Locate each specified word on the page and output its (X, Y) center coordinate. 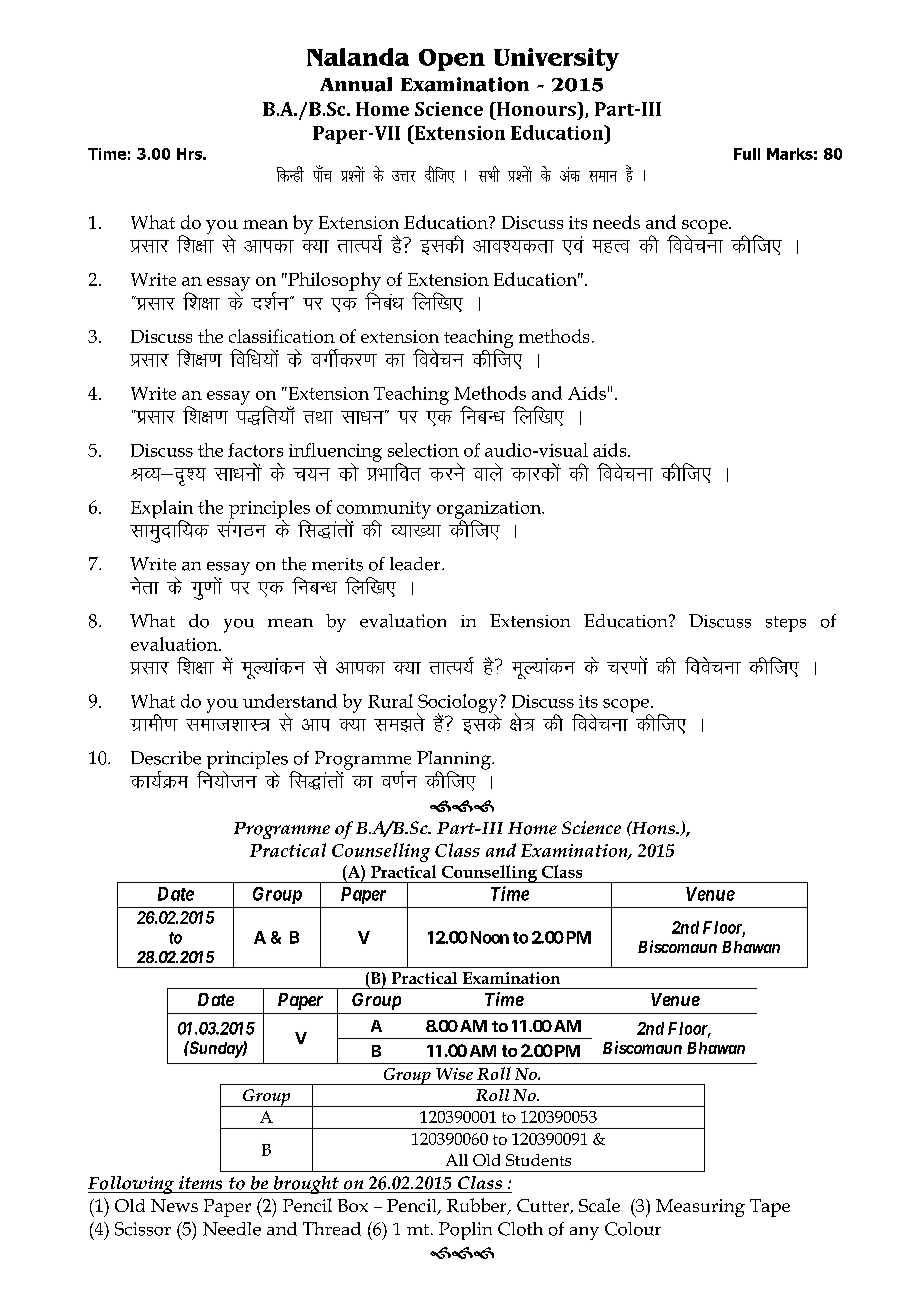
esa (227, 665)
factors (255, 450)
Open (452, 60)
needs (616, 222)
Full (747, 154)
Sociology (459, 704)
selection (423, 450)
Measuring (700, 1208)
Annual (356, 84)
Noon (488, 937)
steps (786, 624)
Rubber (478, 1206)
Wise (454, 1074)
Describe (166, 758)
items (200, 1183)
